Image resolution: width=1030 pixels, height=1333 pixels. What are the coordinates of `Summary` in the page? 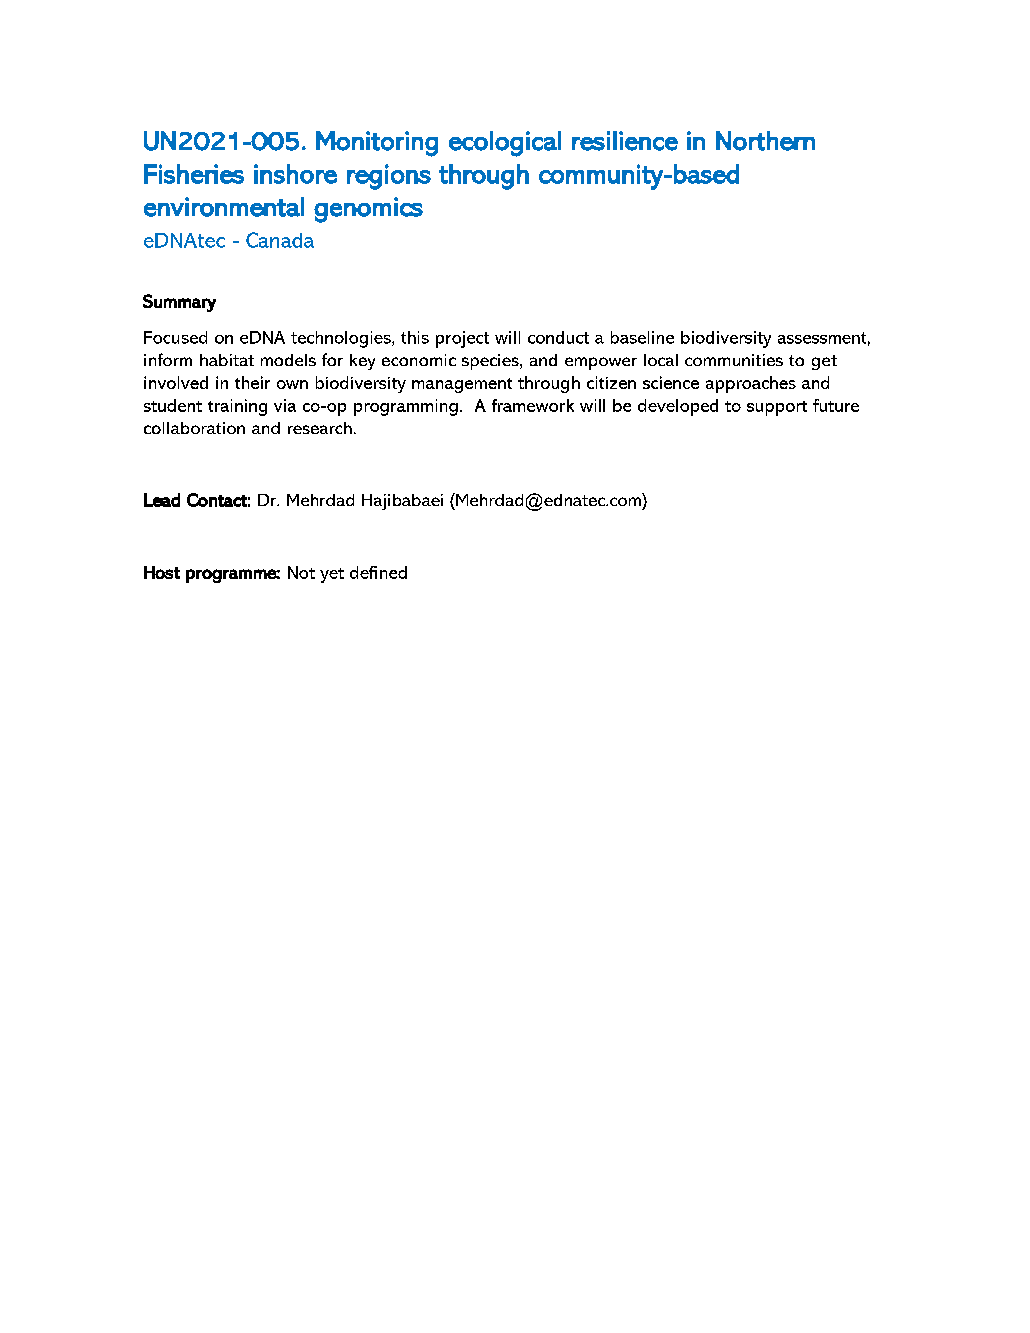 It's located at (179, 303).
